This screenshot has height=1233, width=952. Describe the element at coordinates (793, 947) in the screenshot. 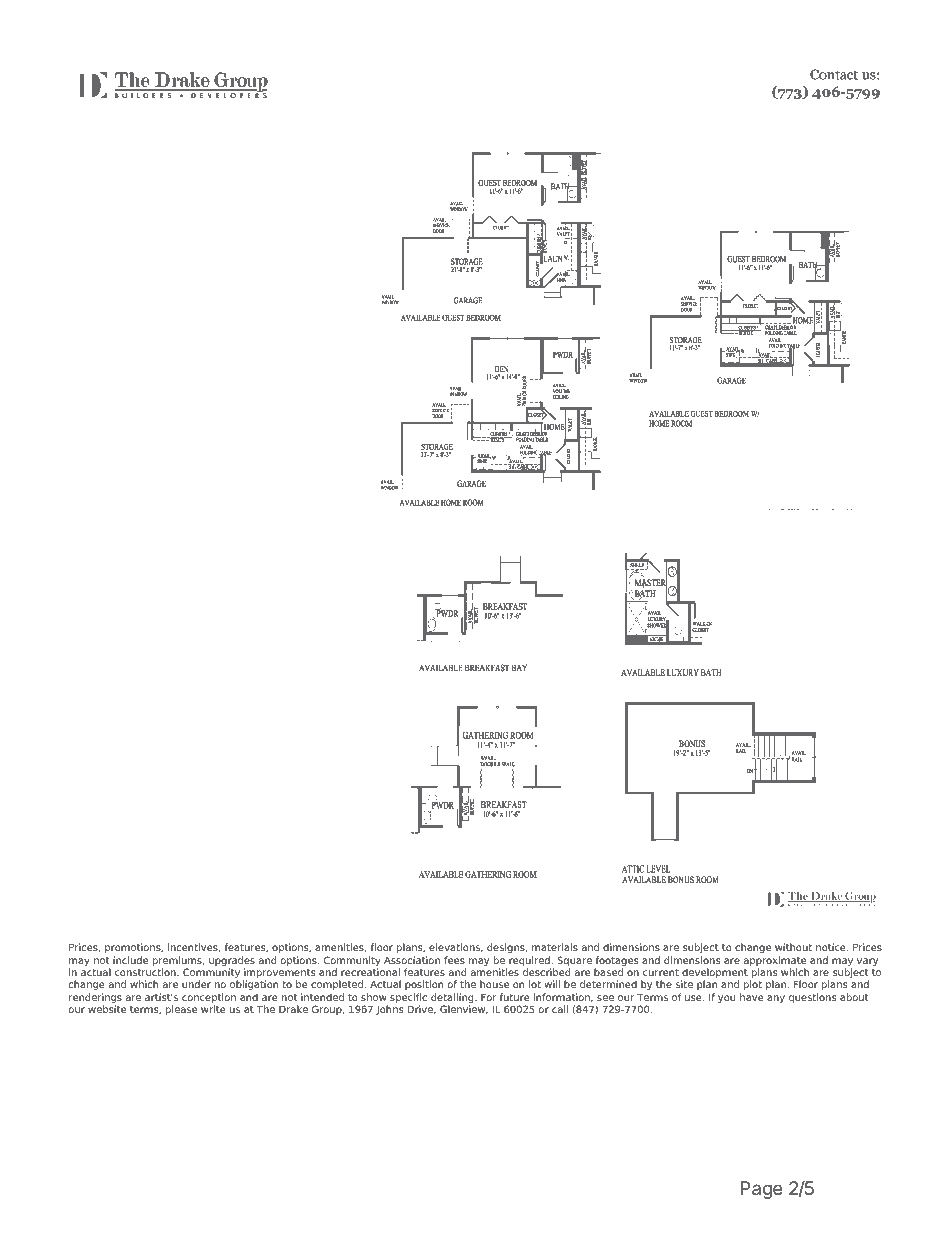

I see `without` at that location.
